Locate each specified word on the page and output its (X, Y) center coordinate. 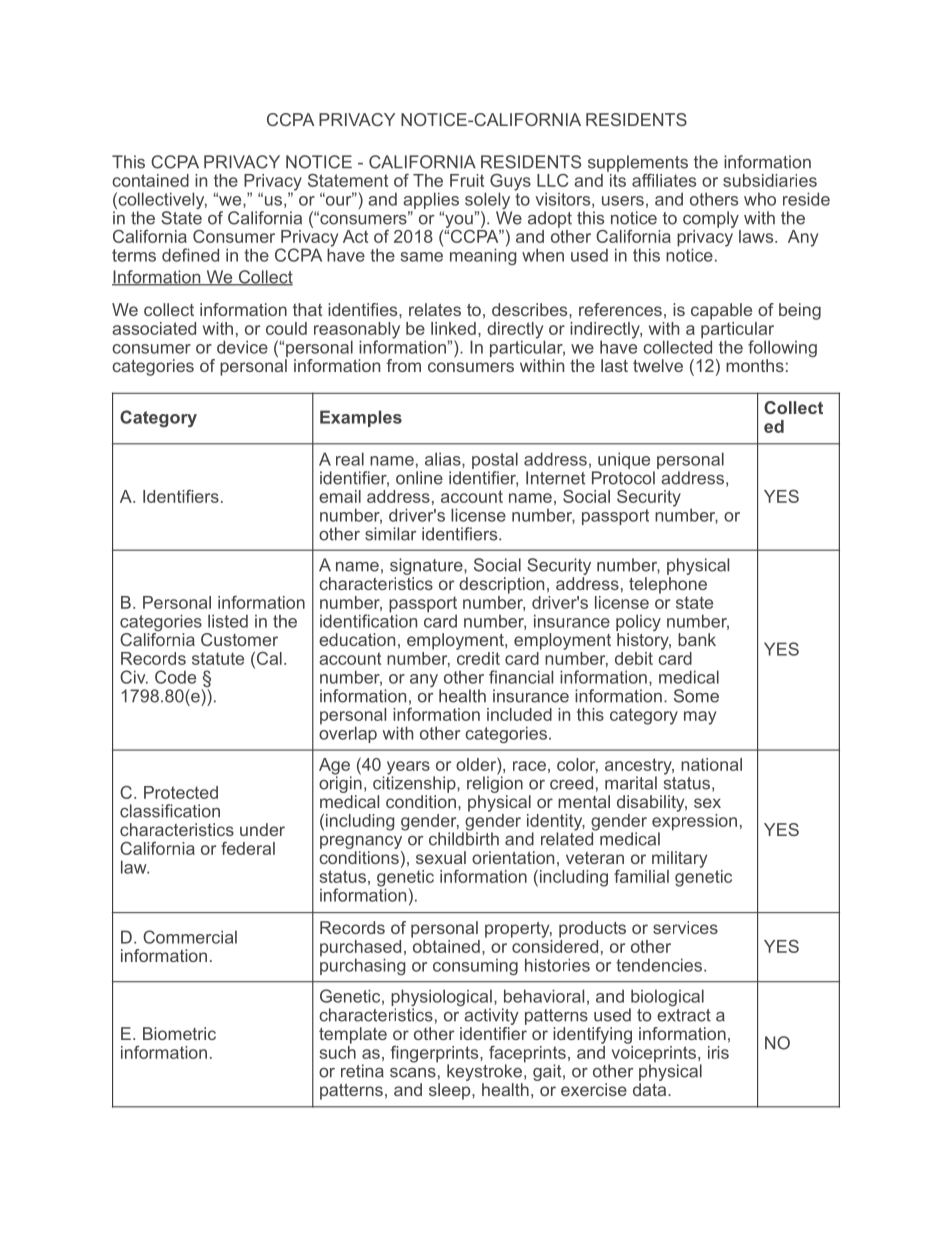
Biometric (179, 1033)
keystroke (485, 1074)
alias (444, 460)
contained (150, 180)
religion (495, 785)
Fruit (467, 180)
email (340, 496)
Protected (181, 792)
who (760, 199)
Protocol (623, 478)
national (711, 764)
